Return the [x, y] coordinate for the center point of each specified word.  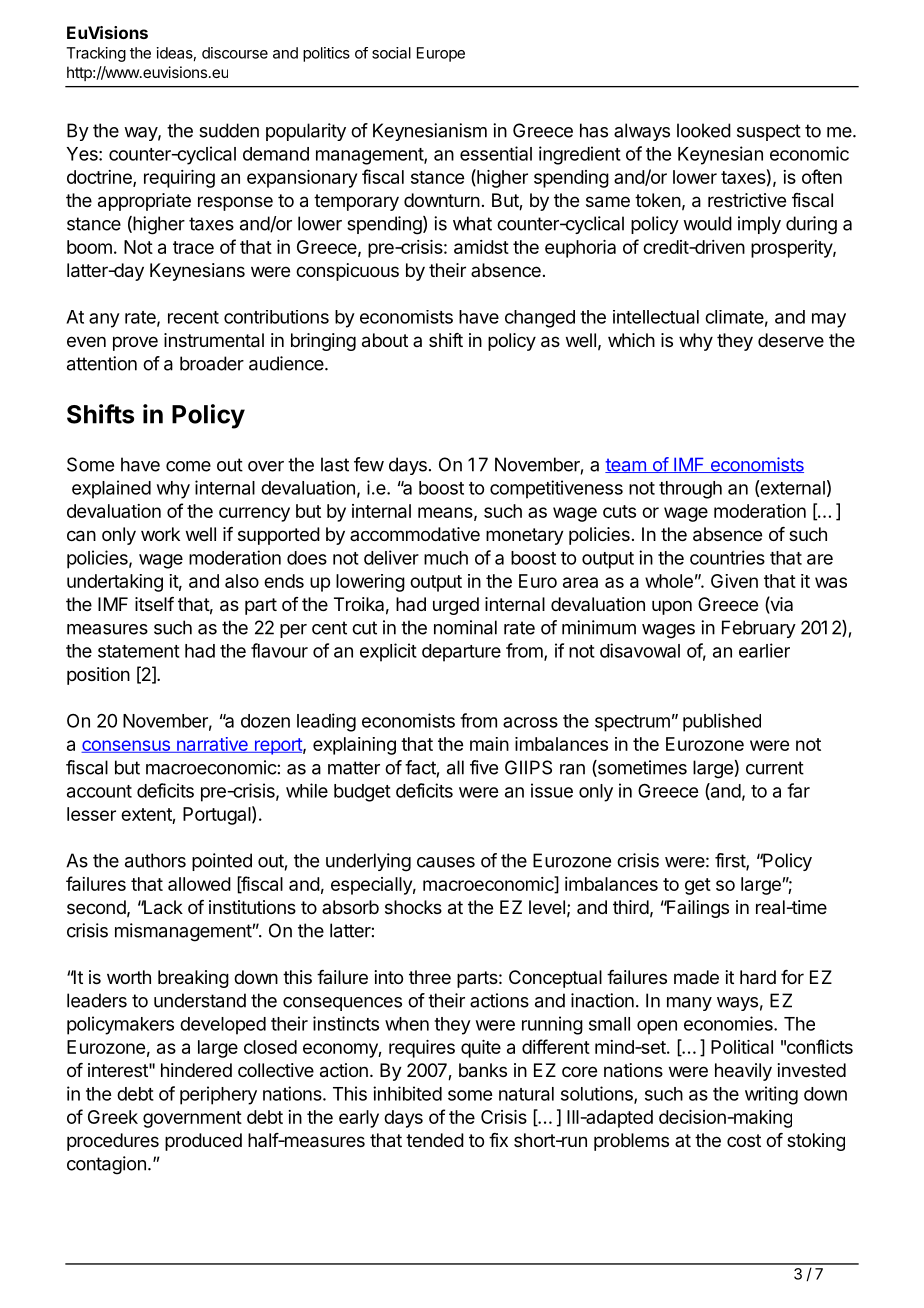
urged [456, 606]
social [391, 53]
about [385, 340]
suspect [769, 132]
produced [203, 1142]
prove [135, 343]
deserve [791, 340]
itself [154, 604]
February [759, 629]
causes [446, 862]
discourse [235, 53]
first [731, 861]
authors [155, 860]
